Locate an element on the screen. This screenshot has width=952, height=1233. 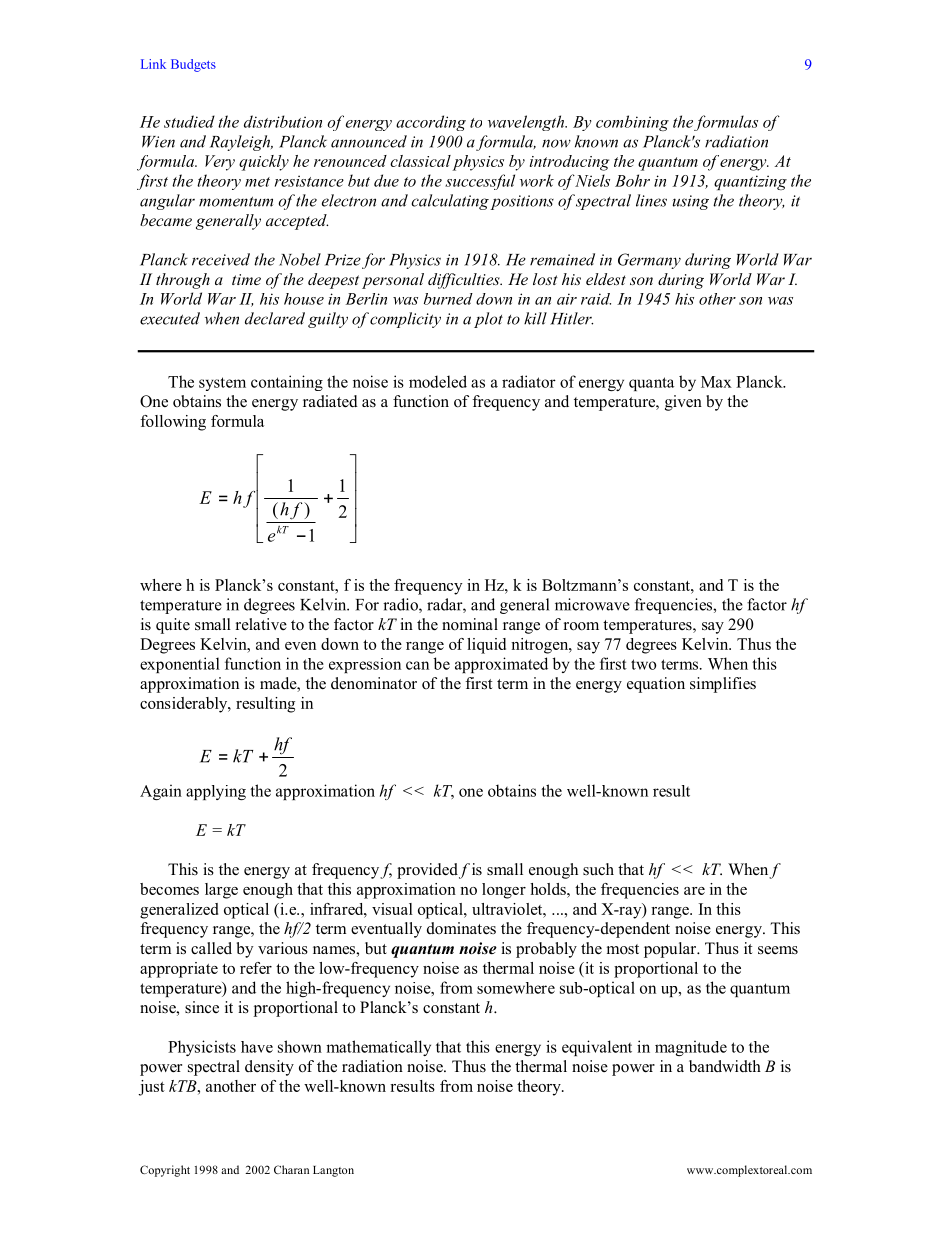
mathematically is located at coordinates (378, 1048).
